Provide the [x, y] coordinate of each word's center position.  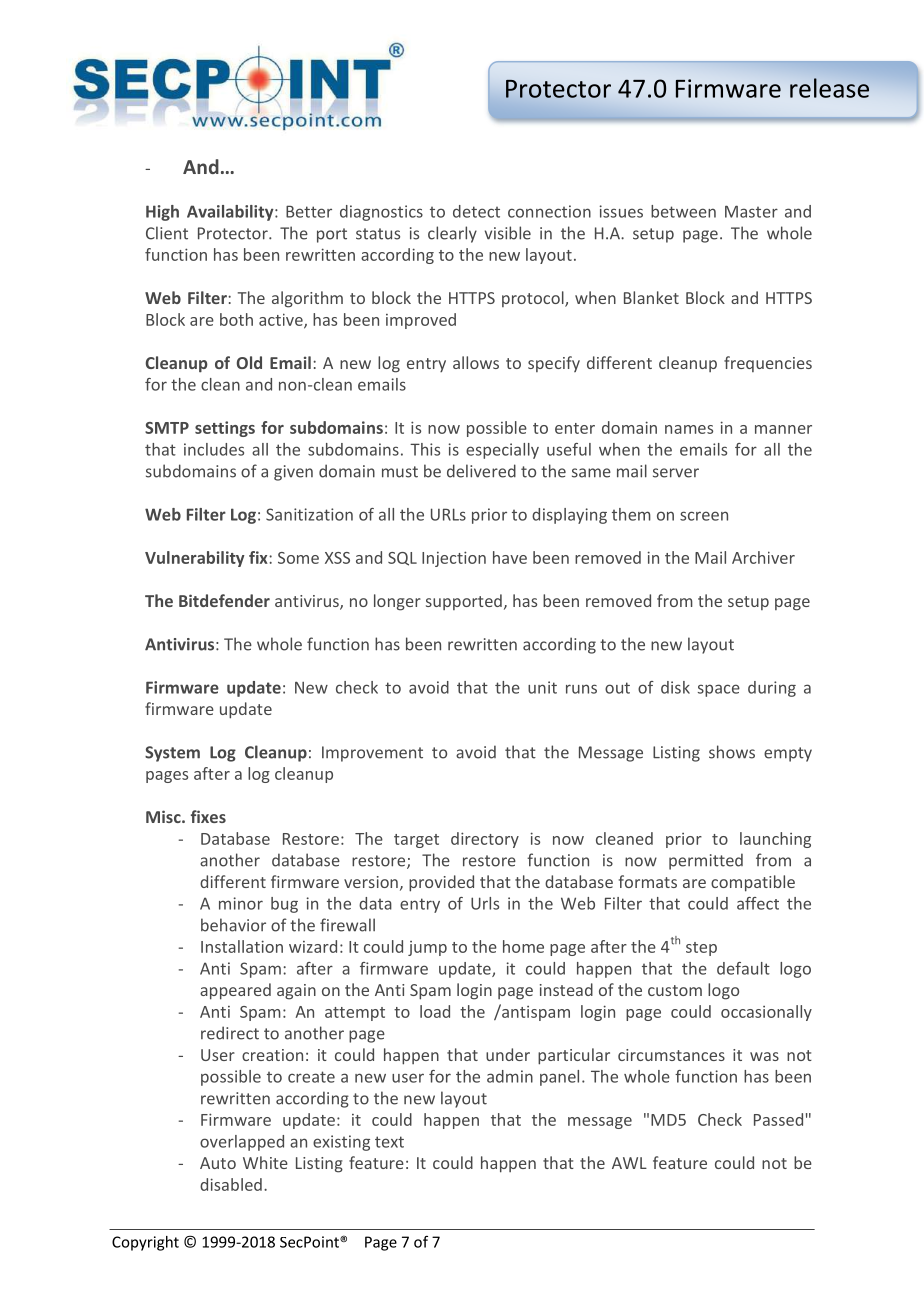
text [389, 1142]
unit [542, 687]
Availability [231, 213]
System [172, 754]
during [772, 689]
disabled [231, 1184]
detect [476, 211]
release [829, 88]
